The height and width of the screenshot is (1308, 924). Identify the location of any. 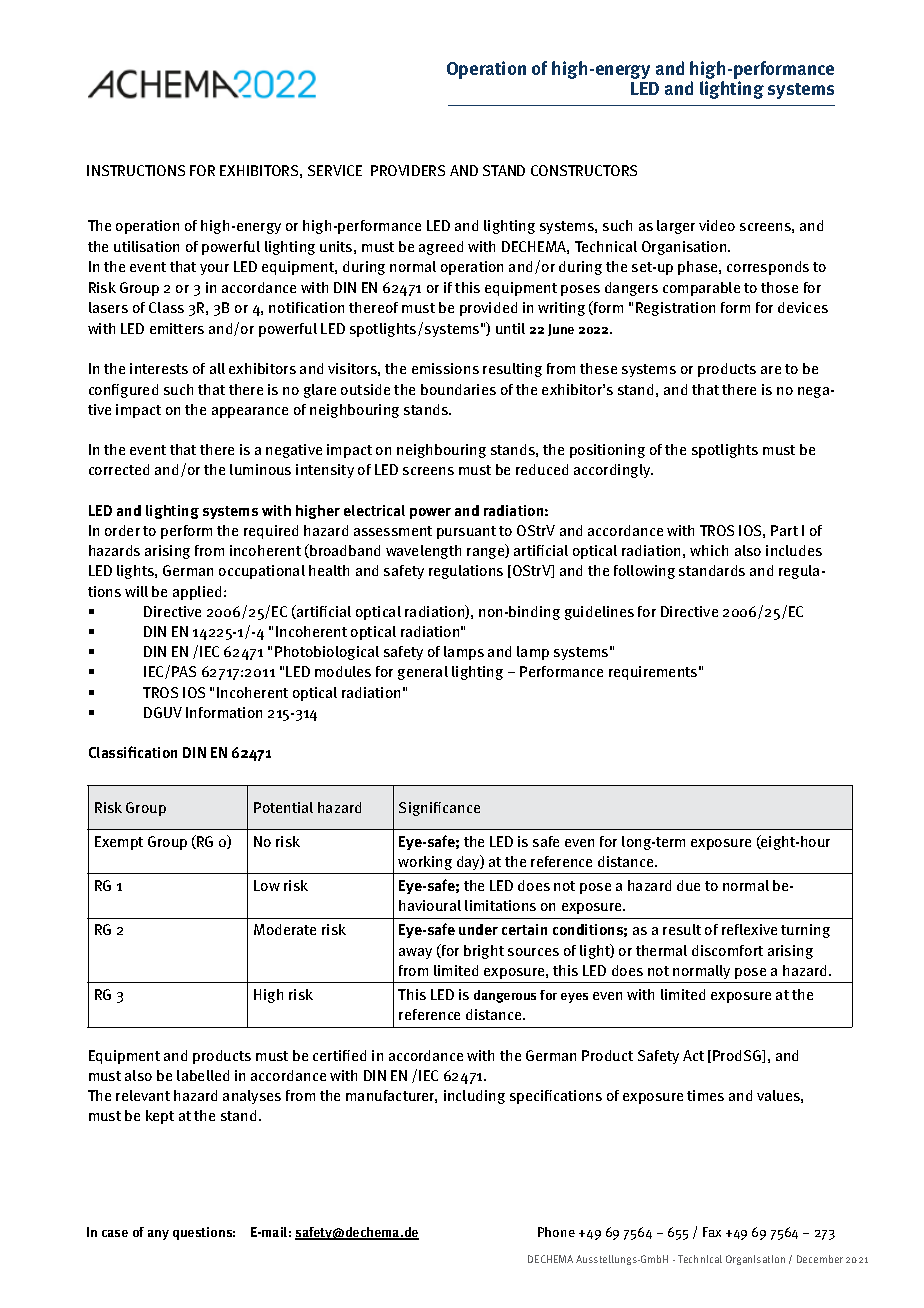
(158, 1235).
